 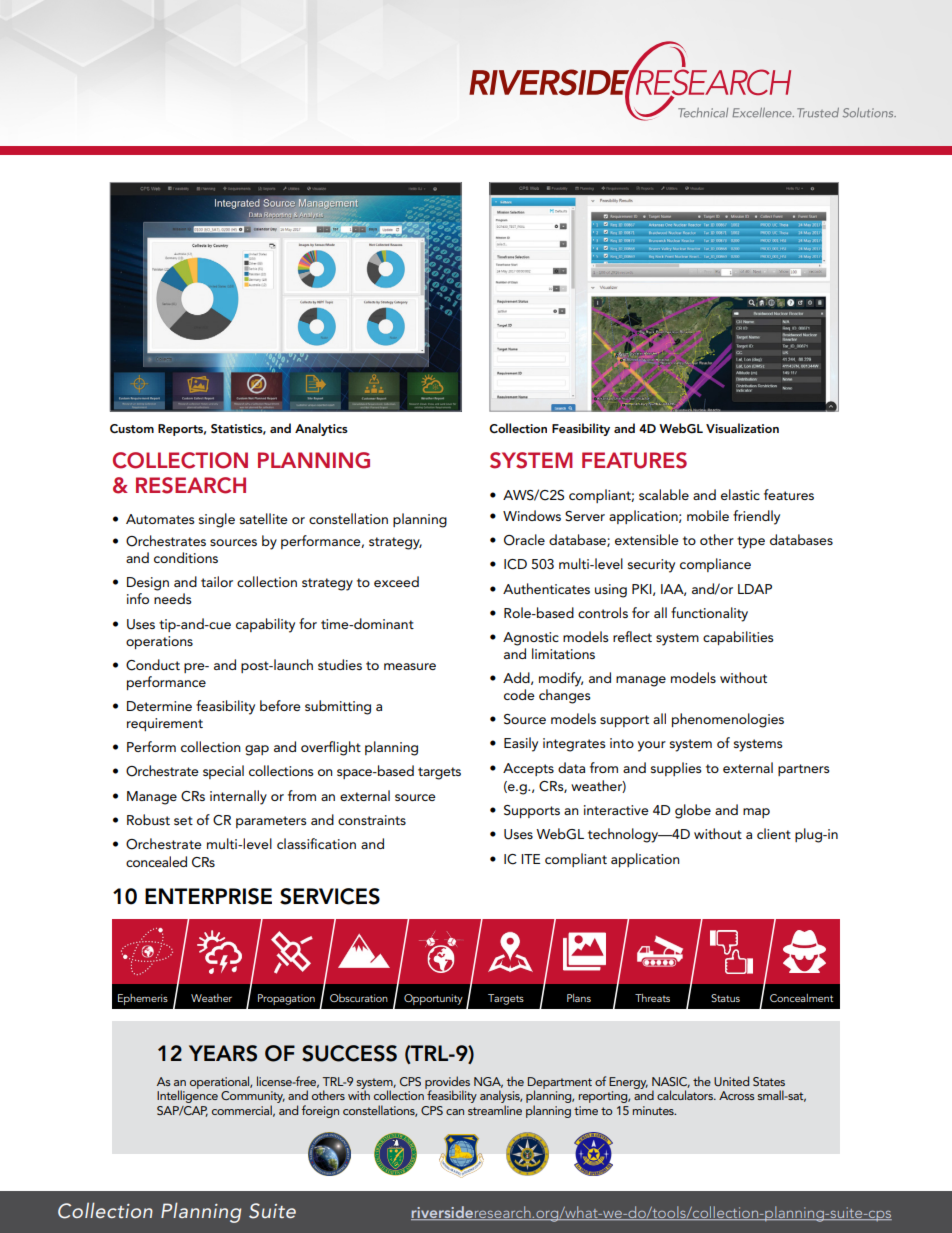 I want to click on code, so click(x=519, y=694).
